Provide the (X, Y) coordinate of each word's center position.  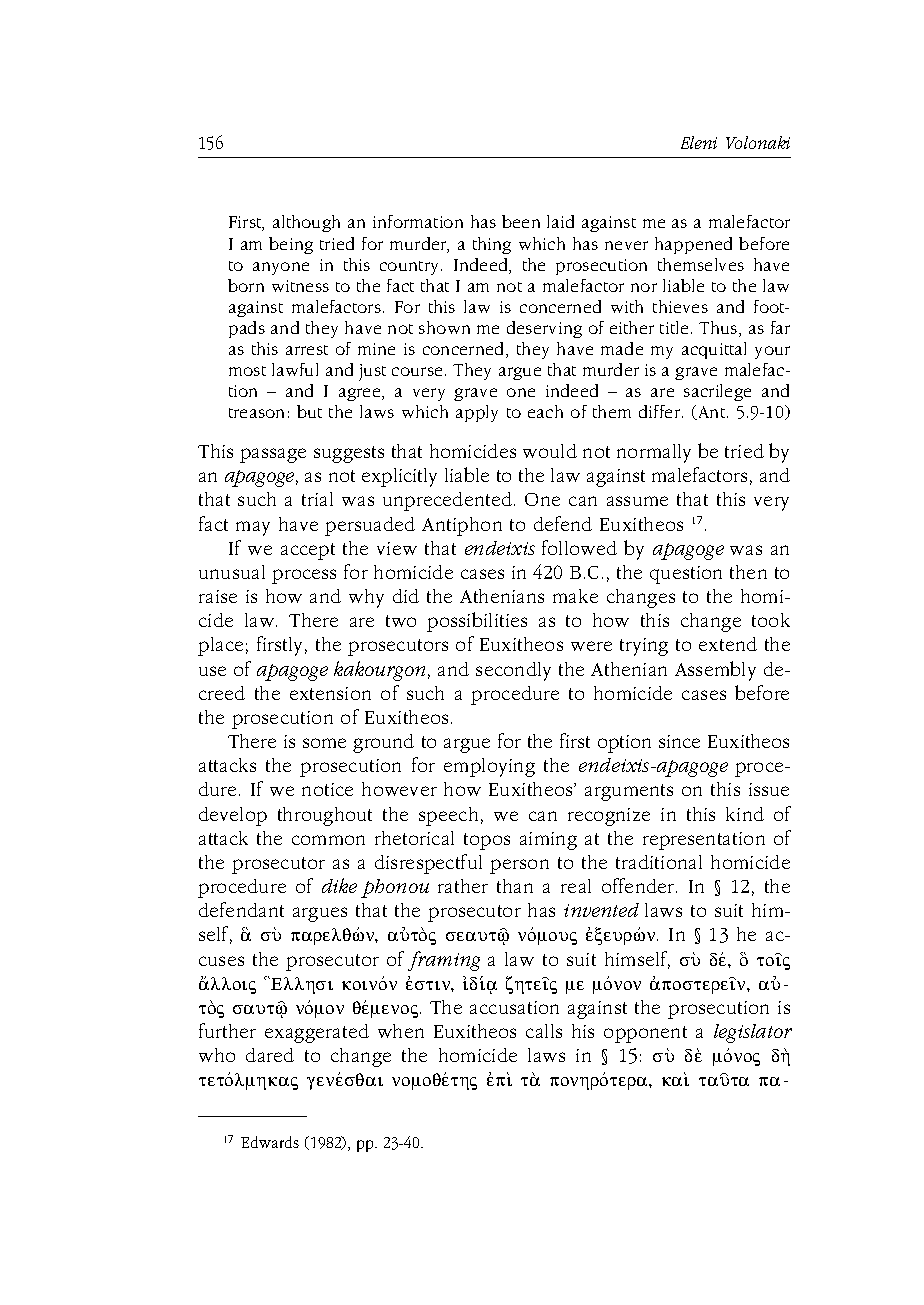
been (521, 221)
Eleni (699, 142)
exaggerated (317, 1033)
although (306, 223)
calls (544, 1031)
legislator (753, 1033)
